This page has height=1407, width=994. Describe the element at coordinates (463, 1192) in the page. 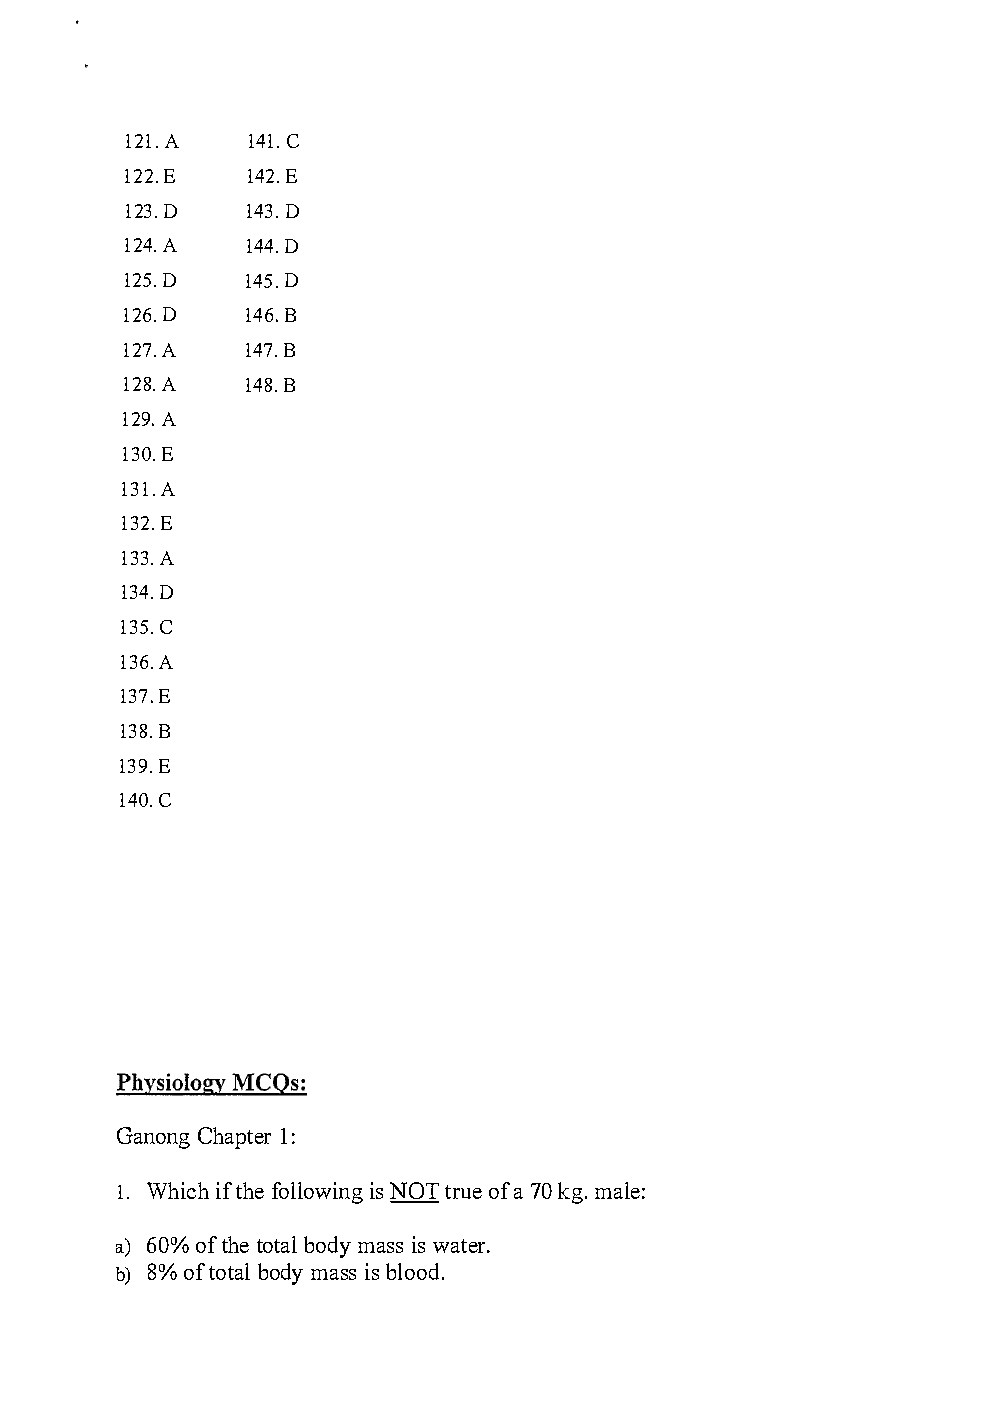

I see `true` at that location.
